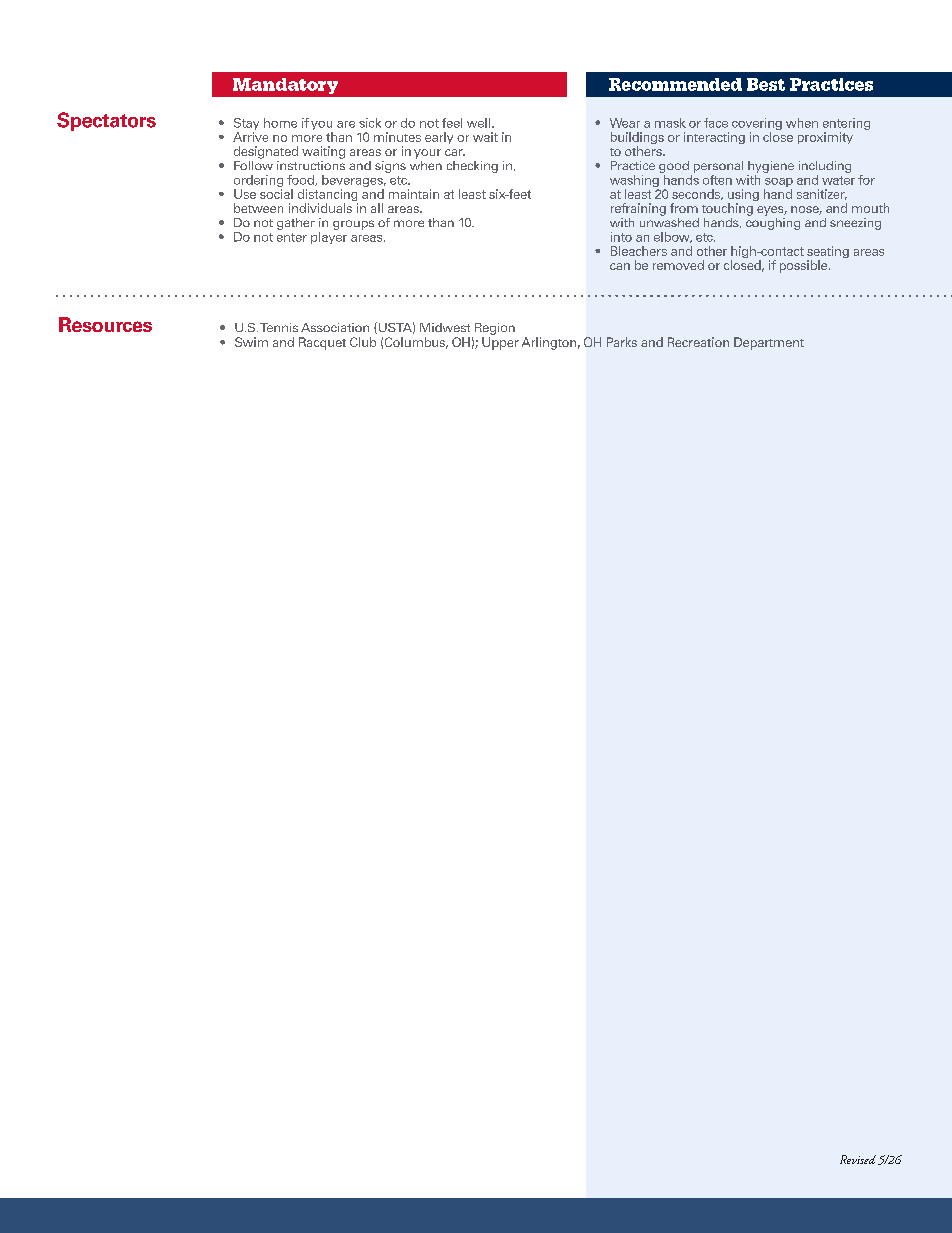 This screenshot has height=1233, width=952. What do you see at coordinates (322, 343) in the screenshot?
I see `Racquet` at bounding box center [322, 343].
